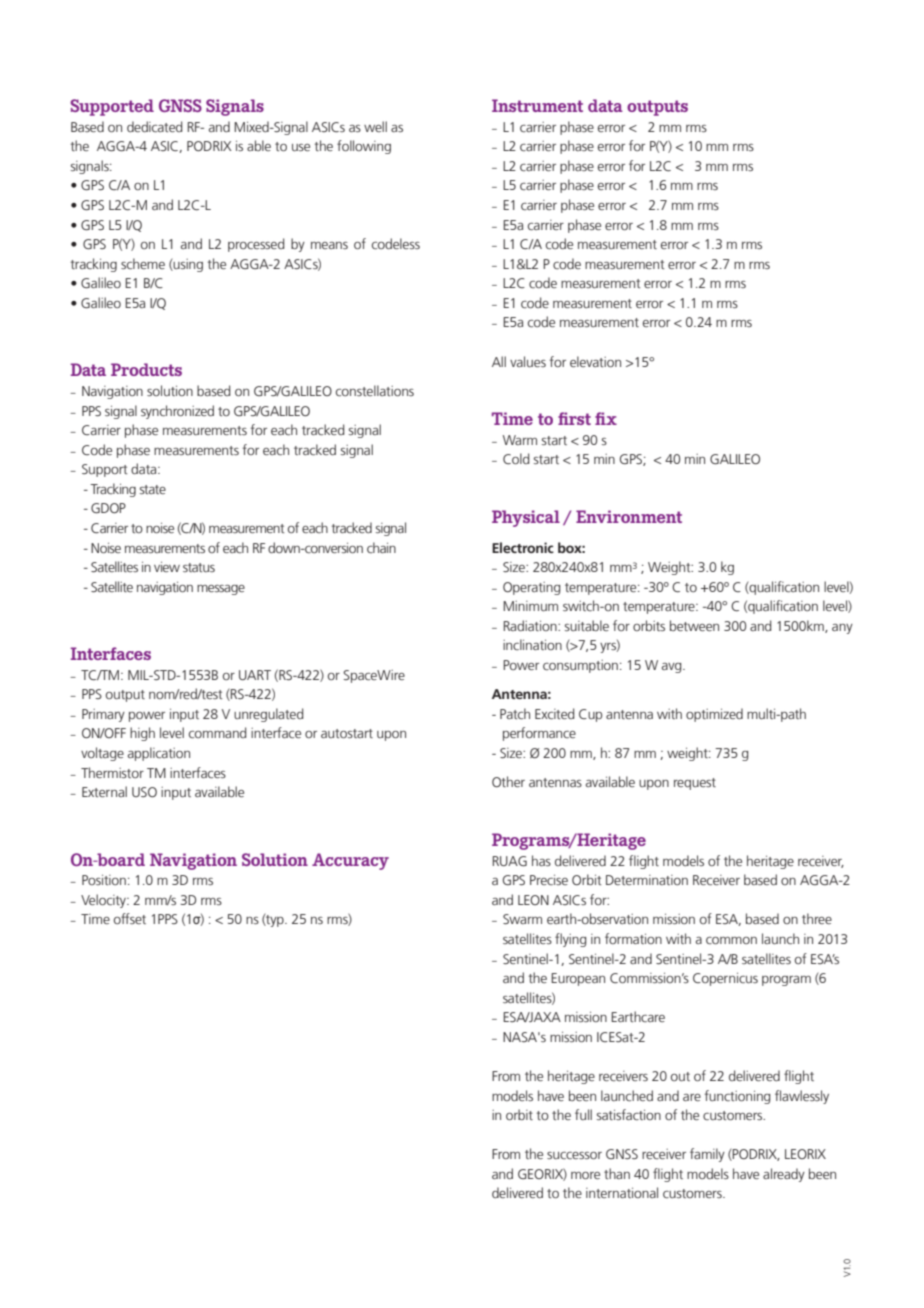 The width and height of the image is (924, 1308). What do you see at coordinates (537, 105) in the image?
I see `Instrument` at bounding box center [537, 105].
